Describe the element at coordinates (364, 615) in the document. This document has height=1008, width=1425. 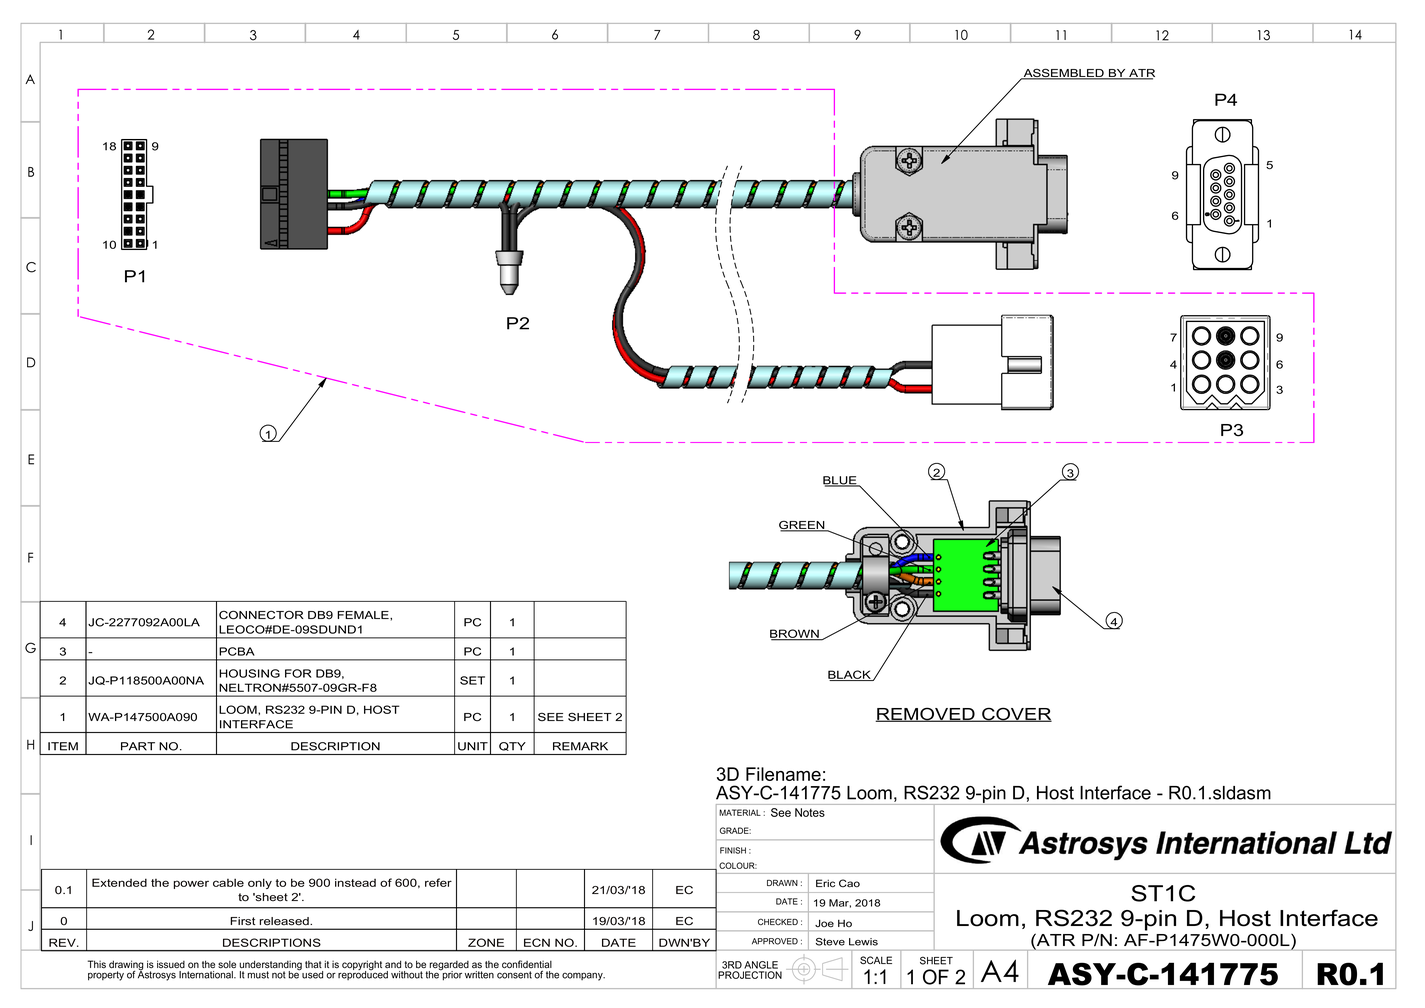
I see `FEMALE` at that location.
